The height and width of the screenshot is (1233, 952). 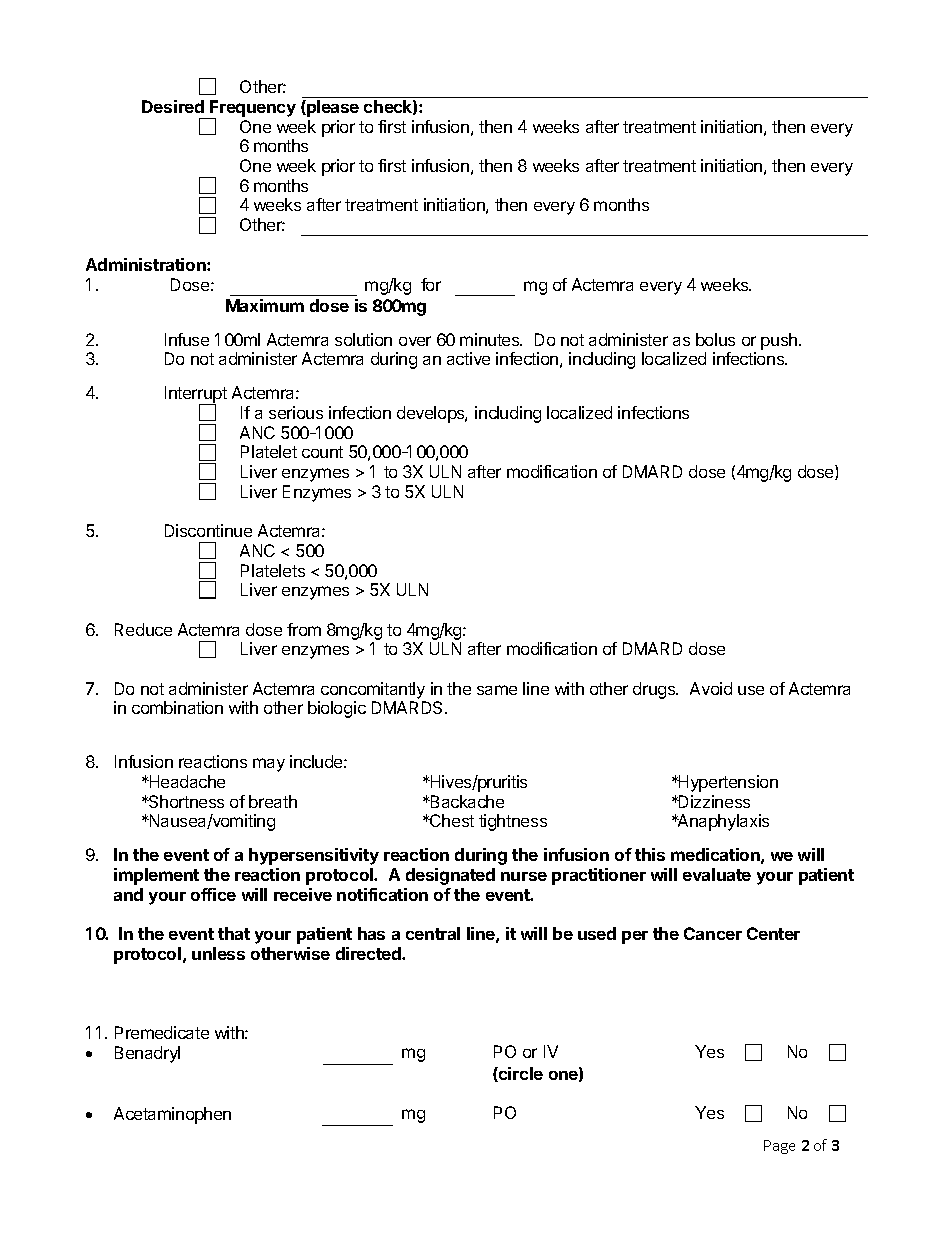 What do you see at coordinates (177, 707) in the screenshot?
I see `combination` at bounding box center [177, 707].
